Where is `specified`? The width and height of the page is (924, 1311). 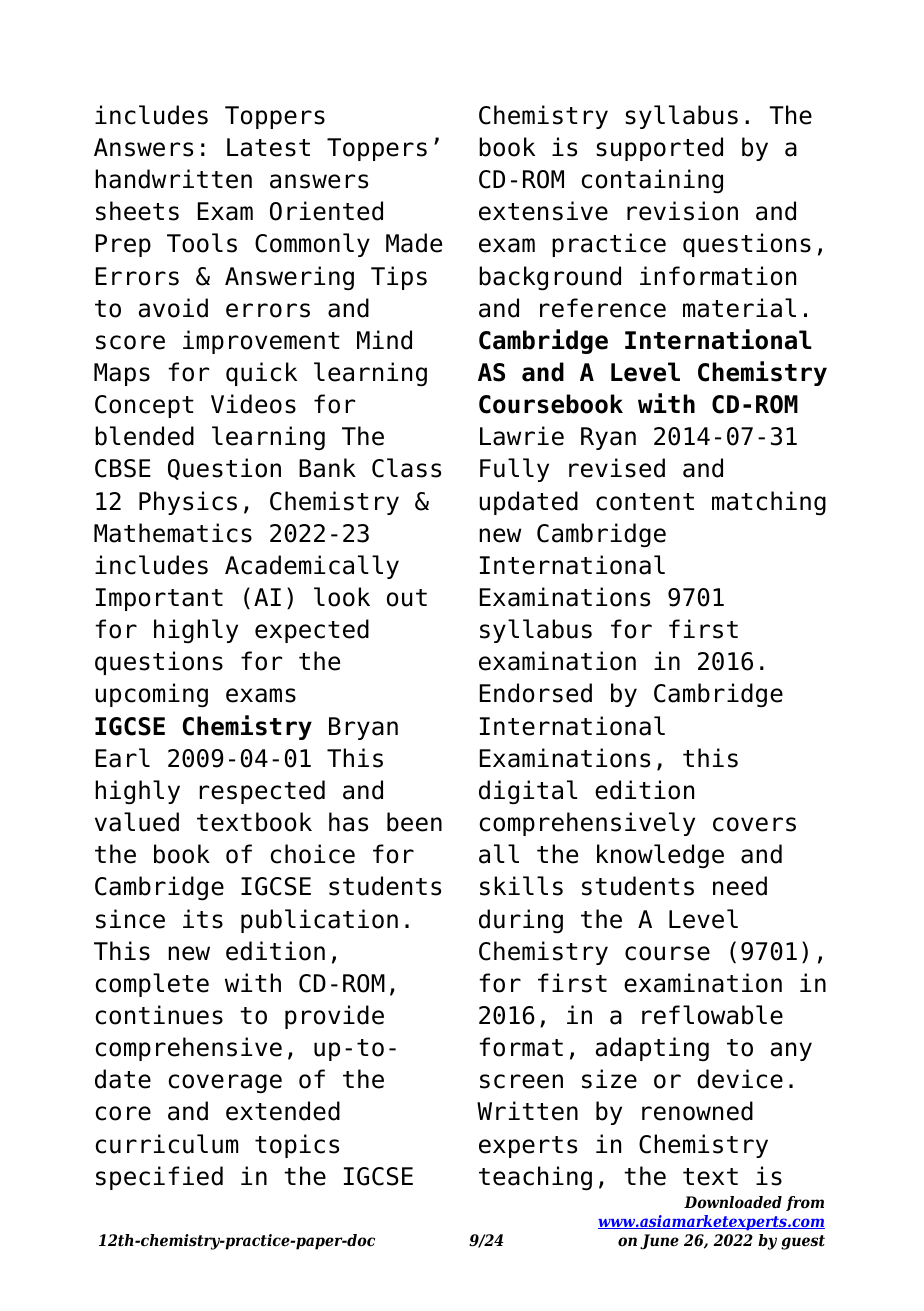
specified is located at coordinates (159, 1178).
